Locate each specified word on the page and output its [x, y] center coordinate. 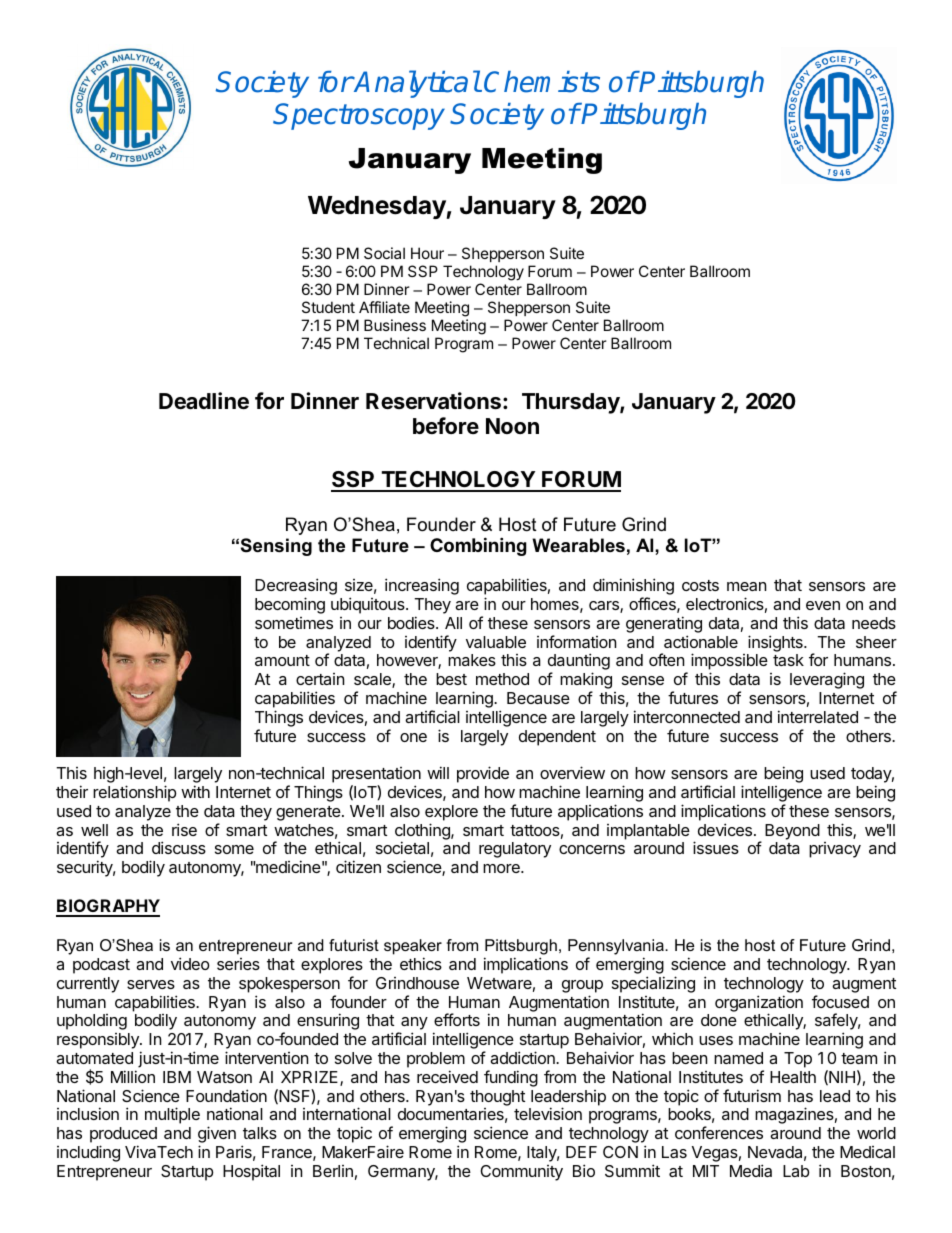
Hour [427, 253]
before [446, 425]
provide [483, 774]
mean [746, 586]
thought [497, 1098]
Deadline [204, 401]
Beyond [792, 832]
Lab [796, 1171]
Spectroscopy [359, 116]
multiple [172, 1115]
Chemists [542, 82]
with [195, 791]
